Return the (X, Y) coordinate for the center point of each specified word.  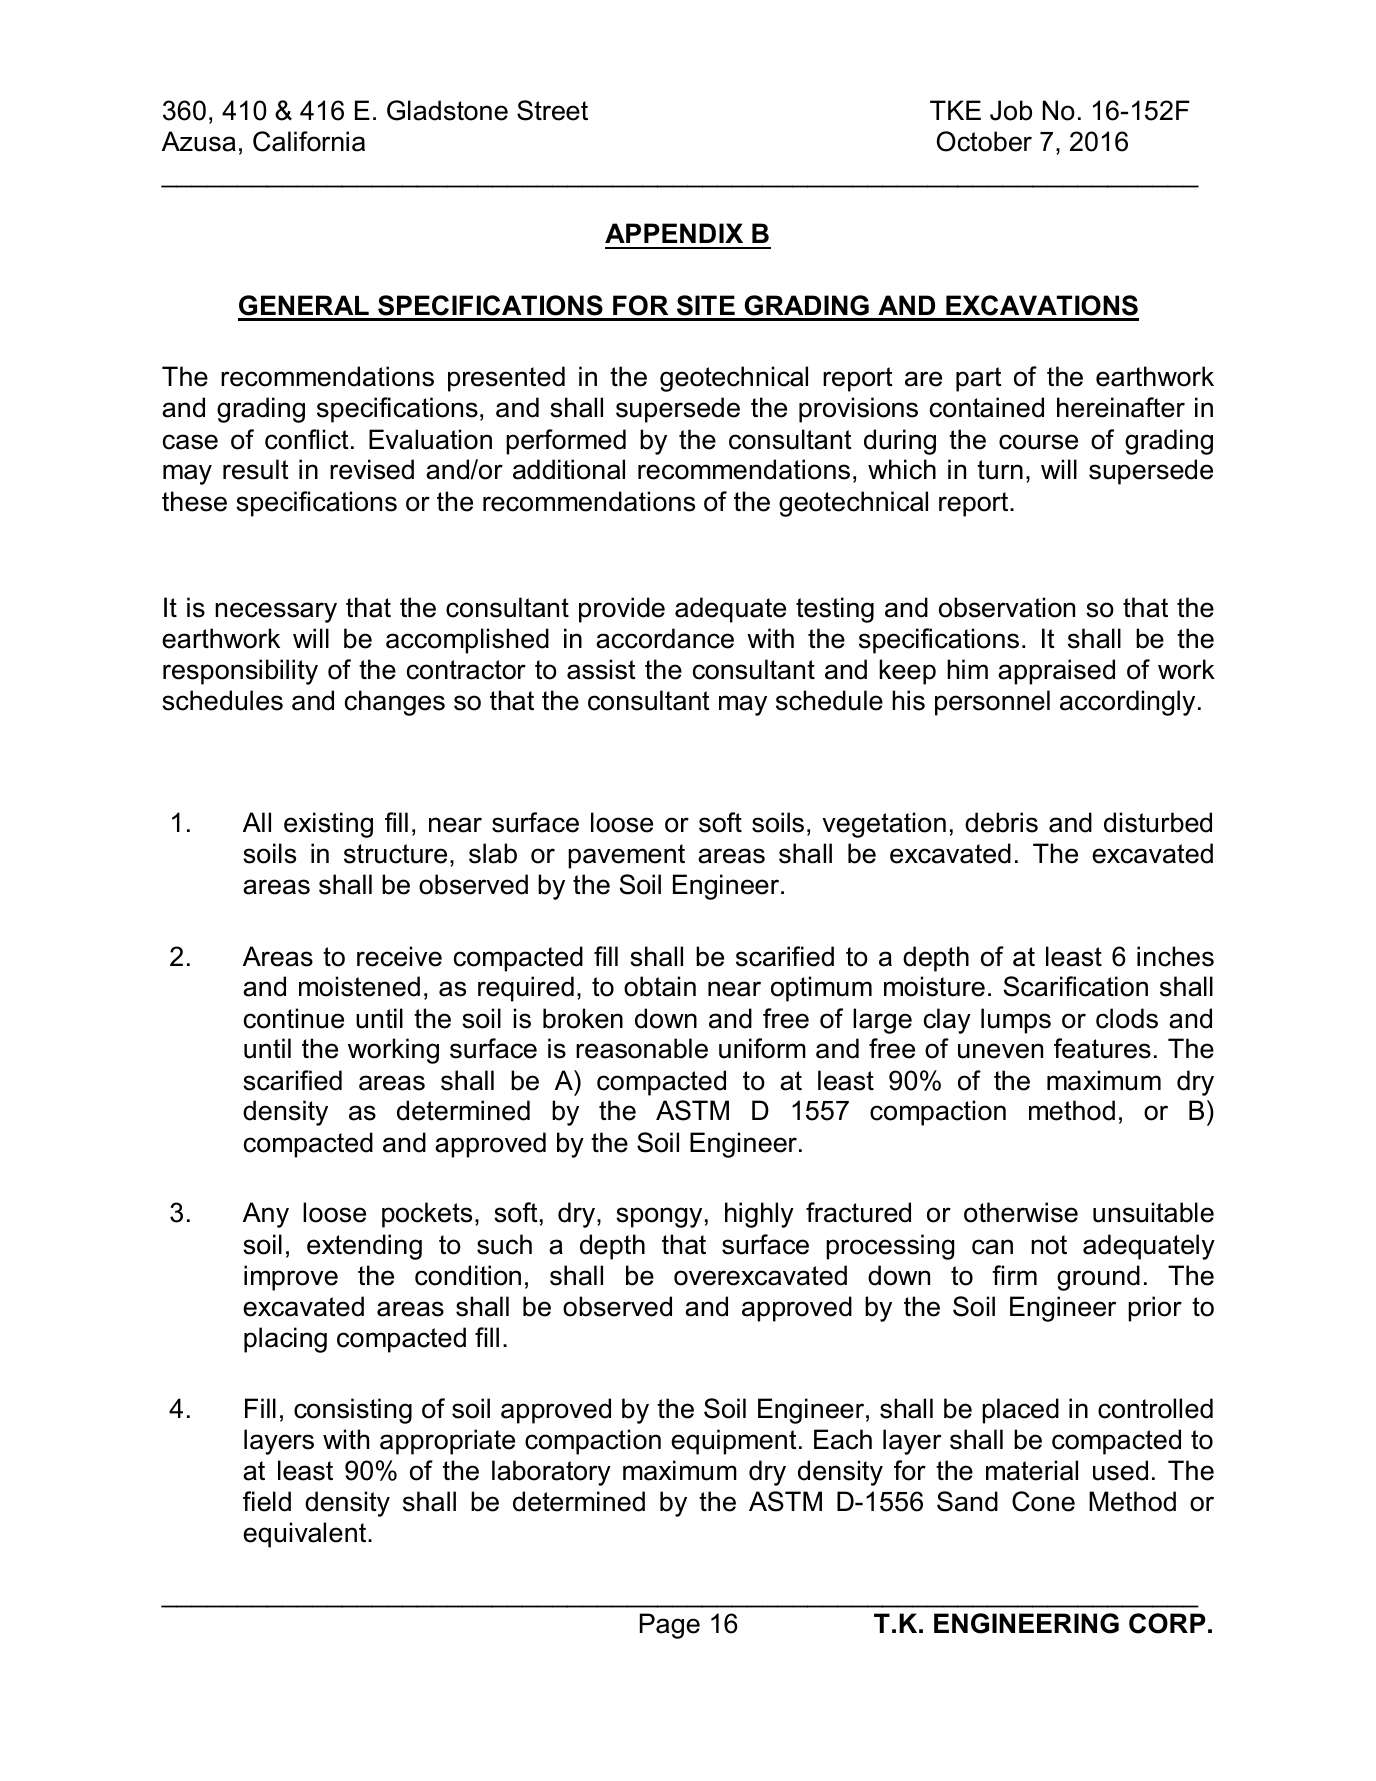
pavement (626, 856)
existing (328, 825)
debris (1001, 822)
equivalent (306, 1535)
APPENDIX (674, 233)
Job (1011, 110)
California (309, 141)
